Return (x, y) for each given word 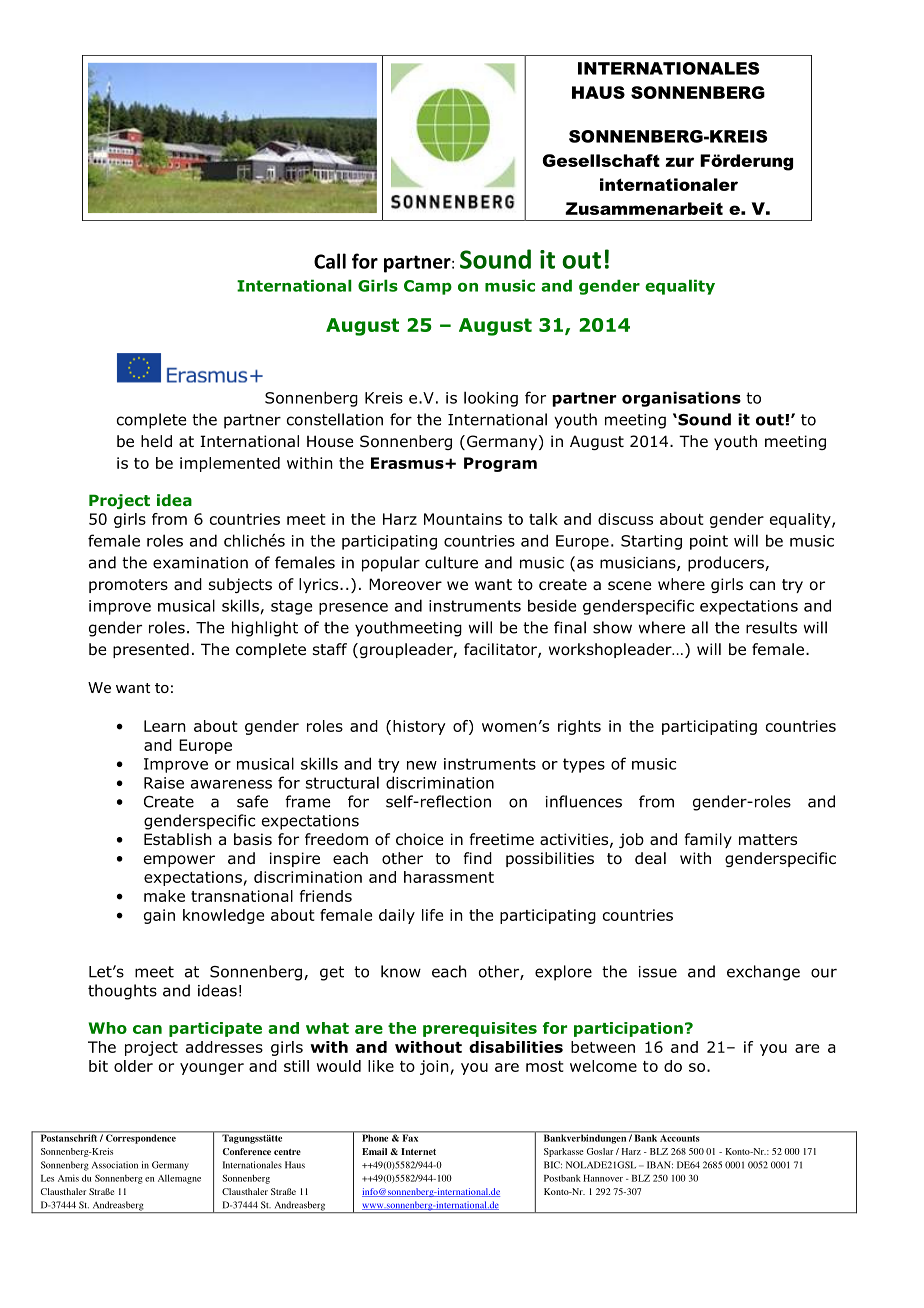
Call (330, 261)
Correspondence (141, 1138)
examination (200, 563)
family (708, 840)
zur (680, 162)
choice (419, 839)
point (709, 542)
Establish (178, 839)
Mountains (463, 519)
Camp (428, 287)
